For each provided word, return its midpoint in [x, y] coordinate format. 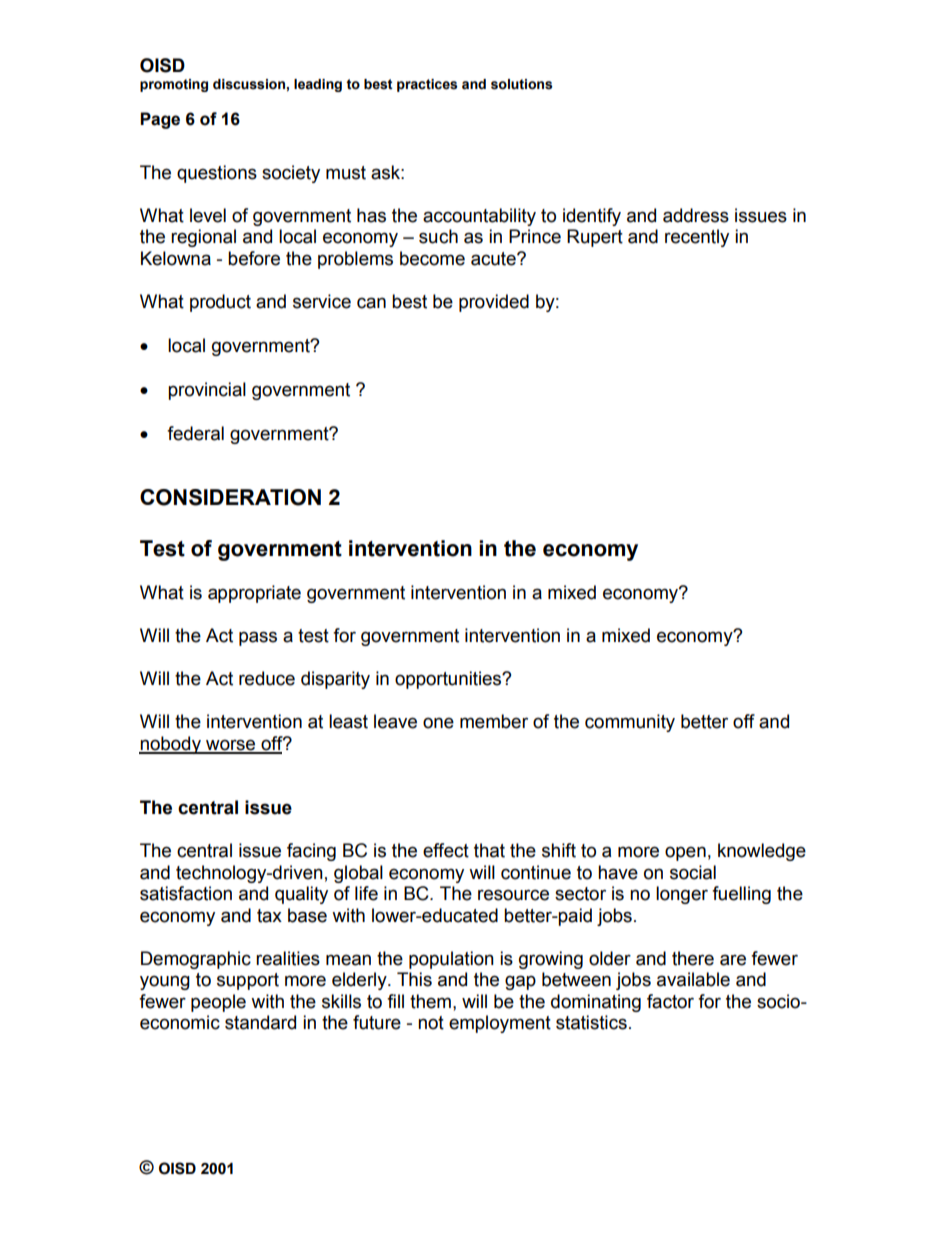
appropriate [254, 594]
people [218, 1003]
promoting [174, 85]
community [630, 723]
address [696, 215]
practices [427, 85]
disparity [335, 680]
